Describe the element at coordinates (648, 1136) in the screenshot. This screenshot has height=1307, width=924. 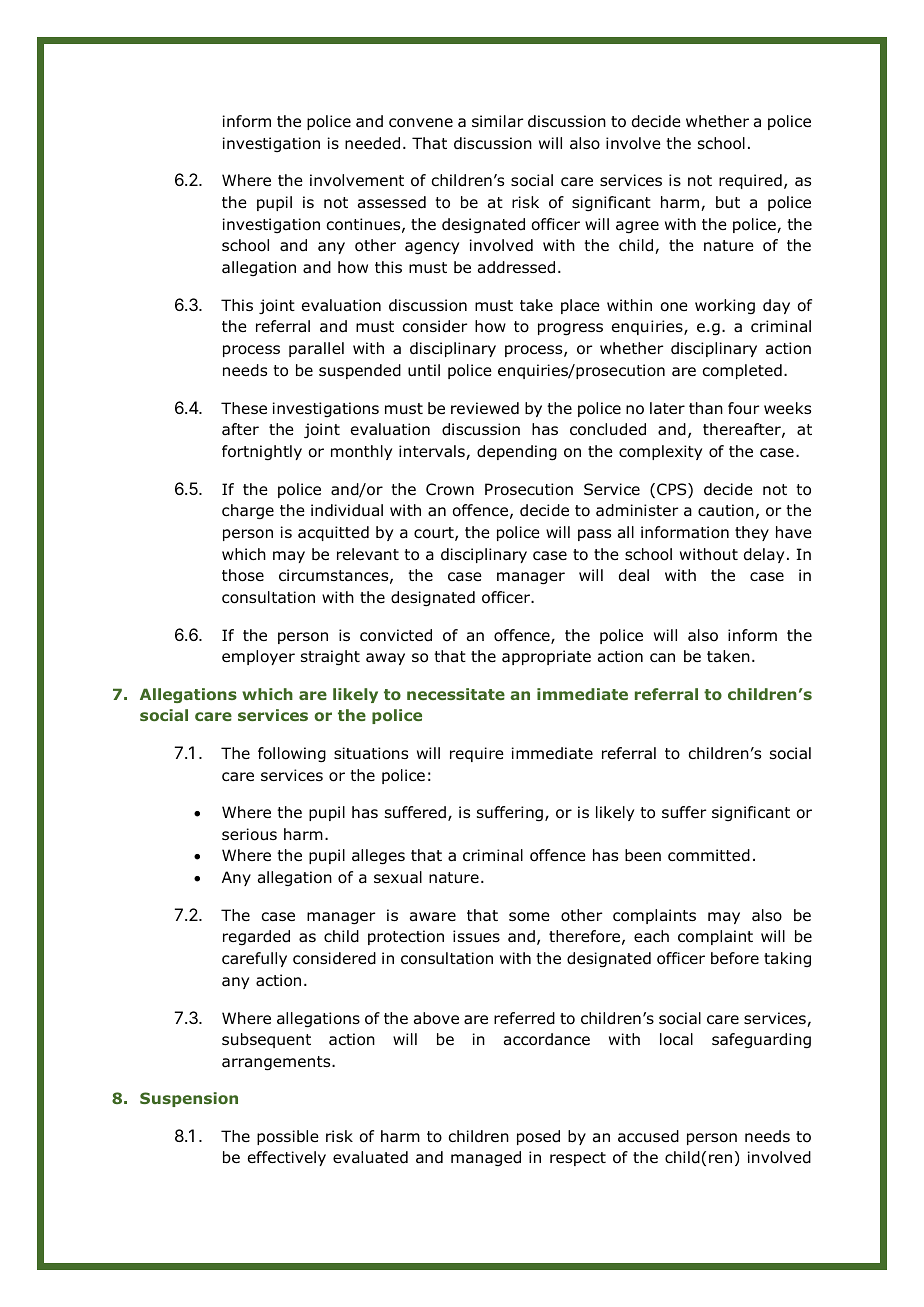
I see `accused` at that location.
